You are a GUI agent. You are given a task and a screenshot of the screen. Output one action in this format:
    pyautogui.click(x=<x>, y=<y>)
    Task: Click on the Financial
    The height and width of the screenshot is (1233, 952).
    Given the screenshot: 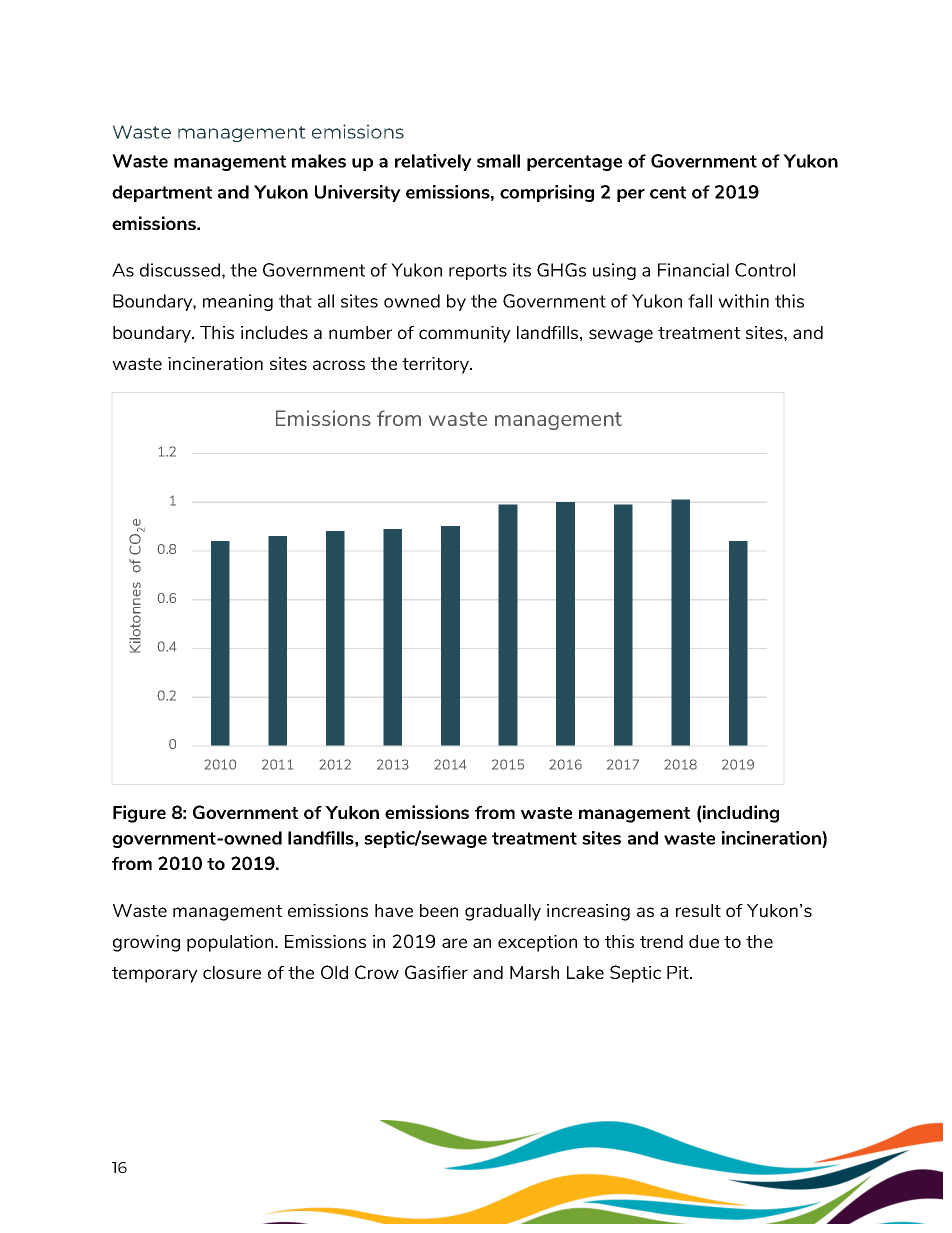 What is the action you would take?
    pyautogui.click(x=693, y=270)
